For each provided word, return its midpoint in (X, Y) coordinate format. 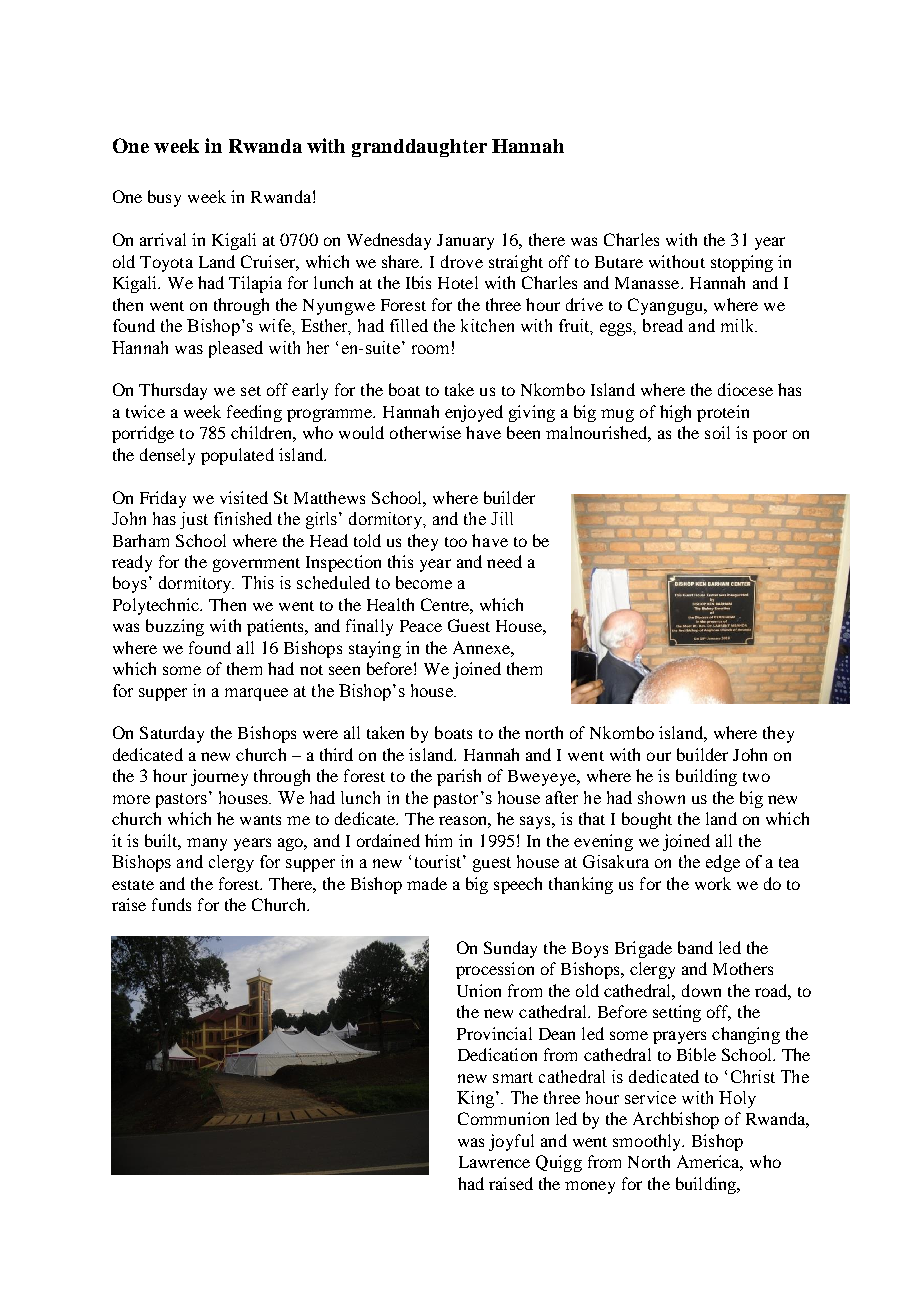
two (756, 777)
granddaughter (419, 148)
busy (164, 198)
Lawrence (494, 1162)
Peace (421, 626)
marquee (256, 694)
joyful (511, 1142)
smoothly (648, 1142)
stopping (742, 263)
